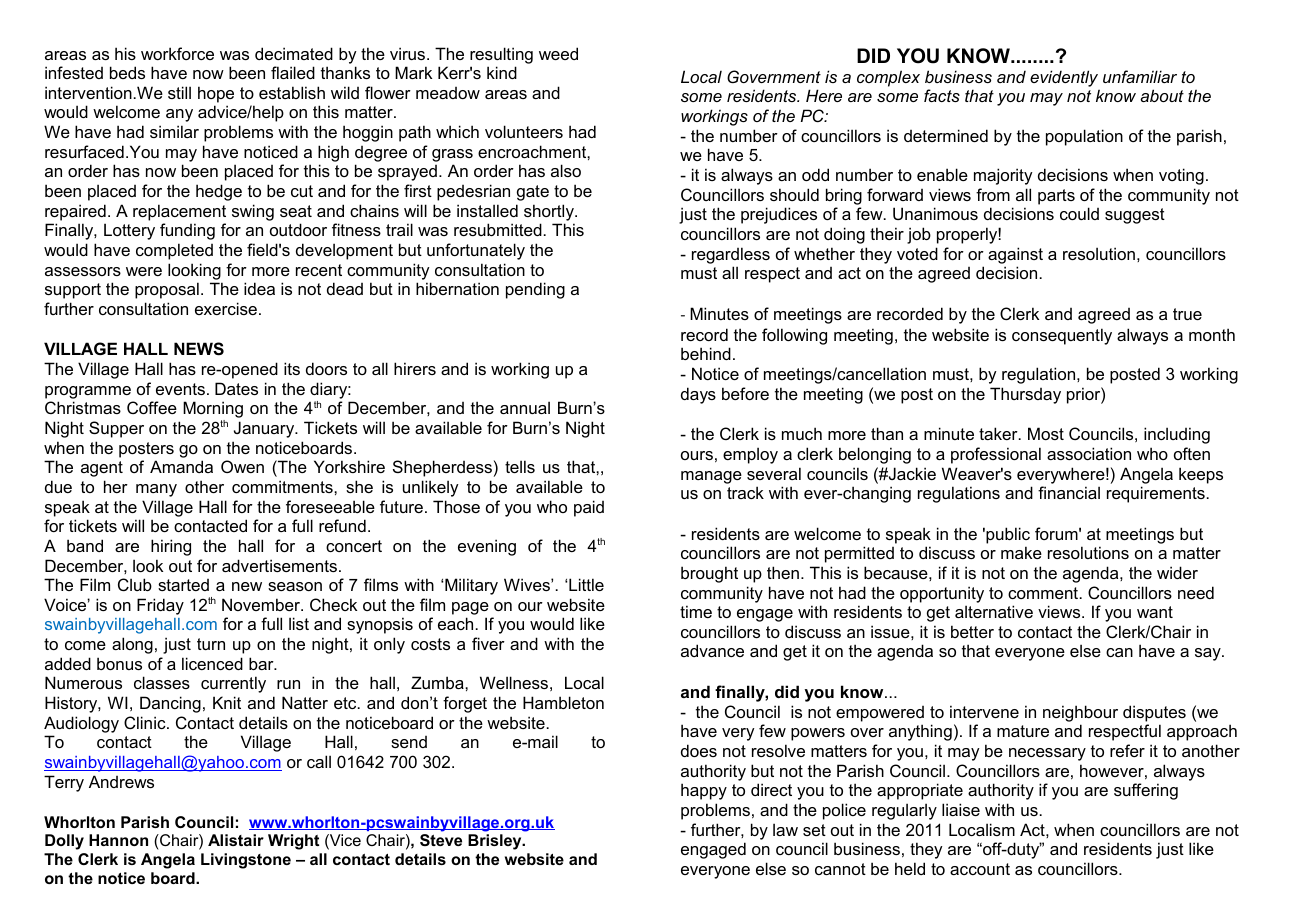  What do you see at coordinates (183, 585) in the image?
I see `started` at bounding box center [183, 585].
